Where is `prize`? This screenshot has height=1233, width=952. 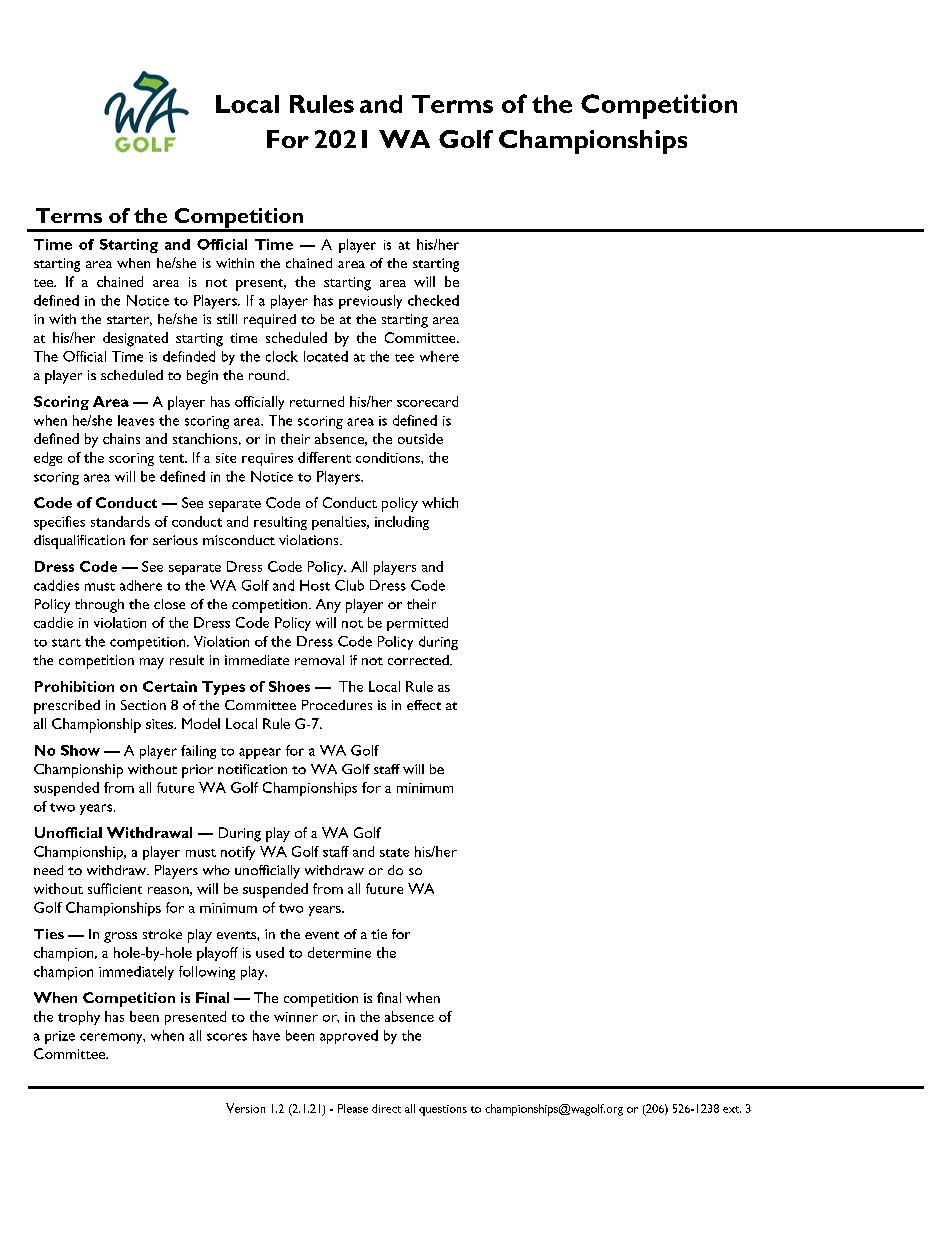 prize is located at coordinates (60, 1037).
